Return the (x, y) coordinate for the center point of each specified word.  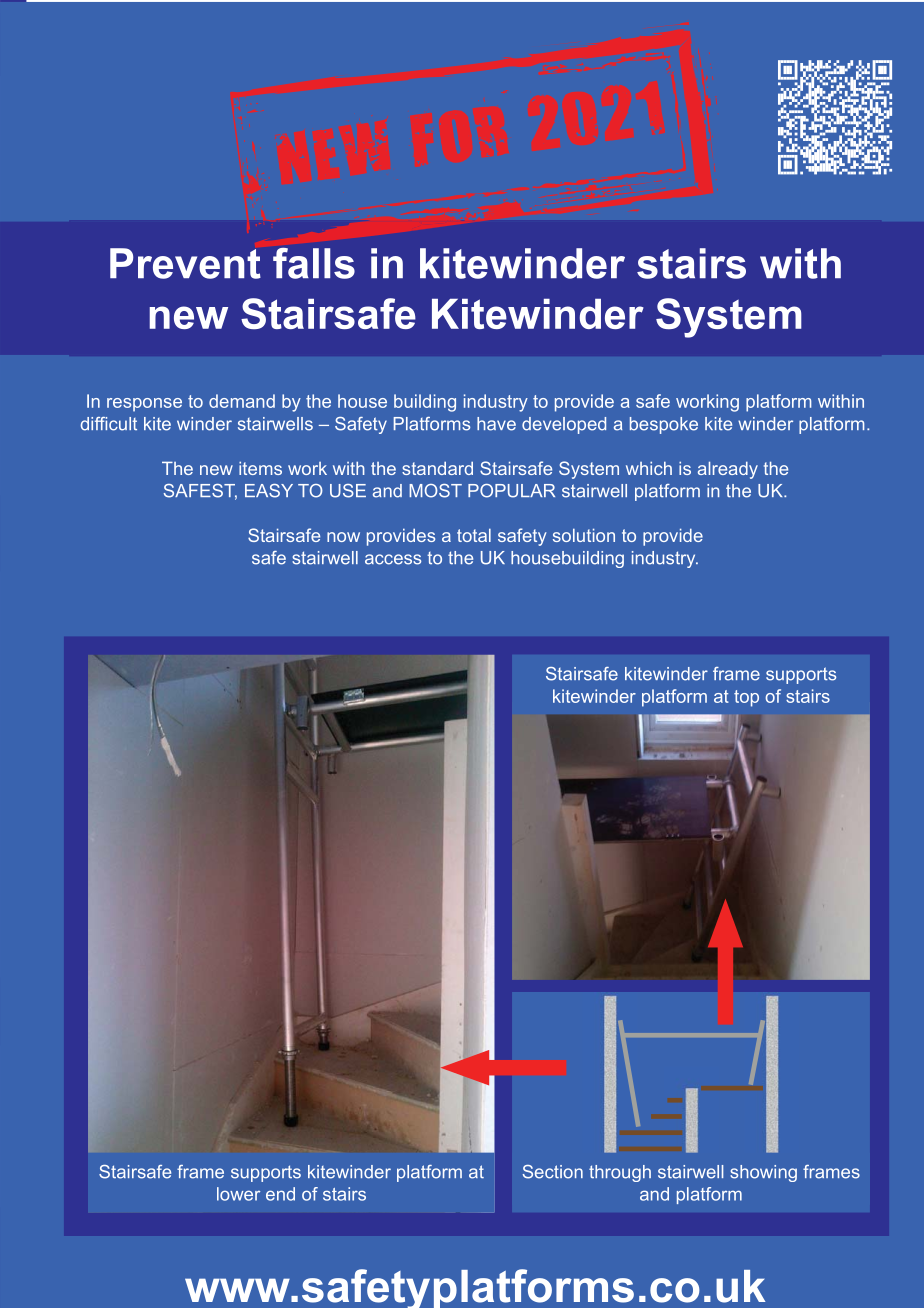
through (620, 1173)
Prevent (185, 263)
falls (314, 263)
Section (553, 1172)
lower (238, 1194)
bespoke (664, 425)
